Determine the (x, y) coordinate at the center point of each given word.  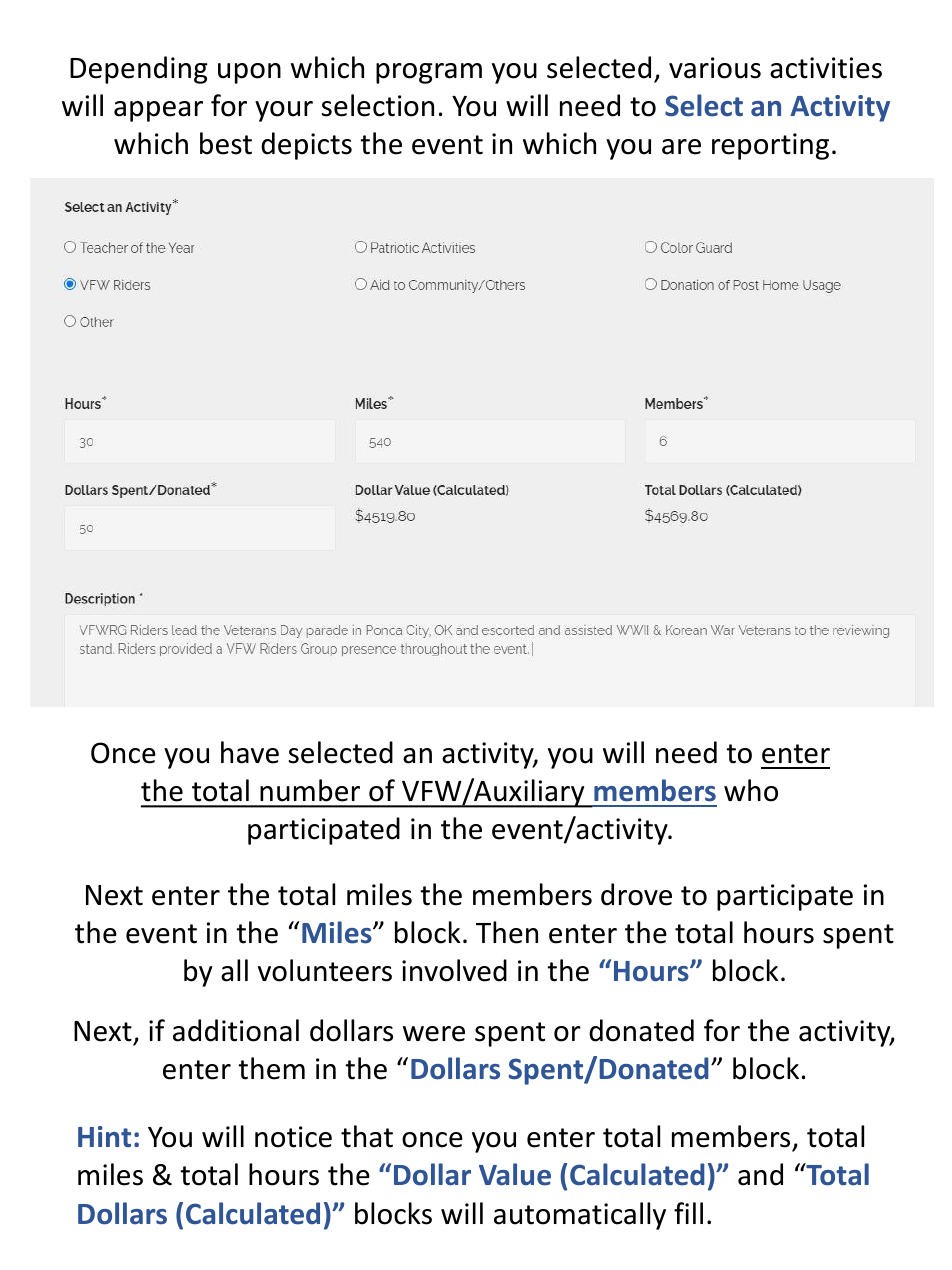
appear (158, 111)
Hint (104, 1136)
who (751, 790)
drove (636, 894)
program (429, 73)
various (715, 68)
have (250, 752)
